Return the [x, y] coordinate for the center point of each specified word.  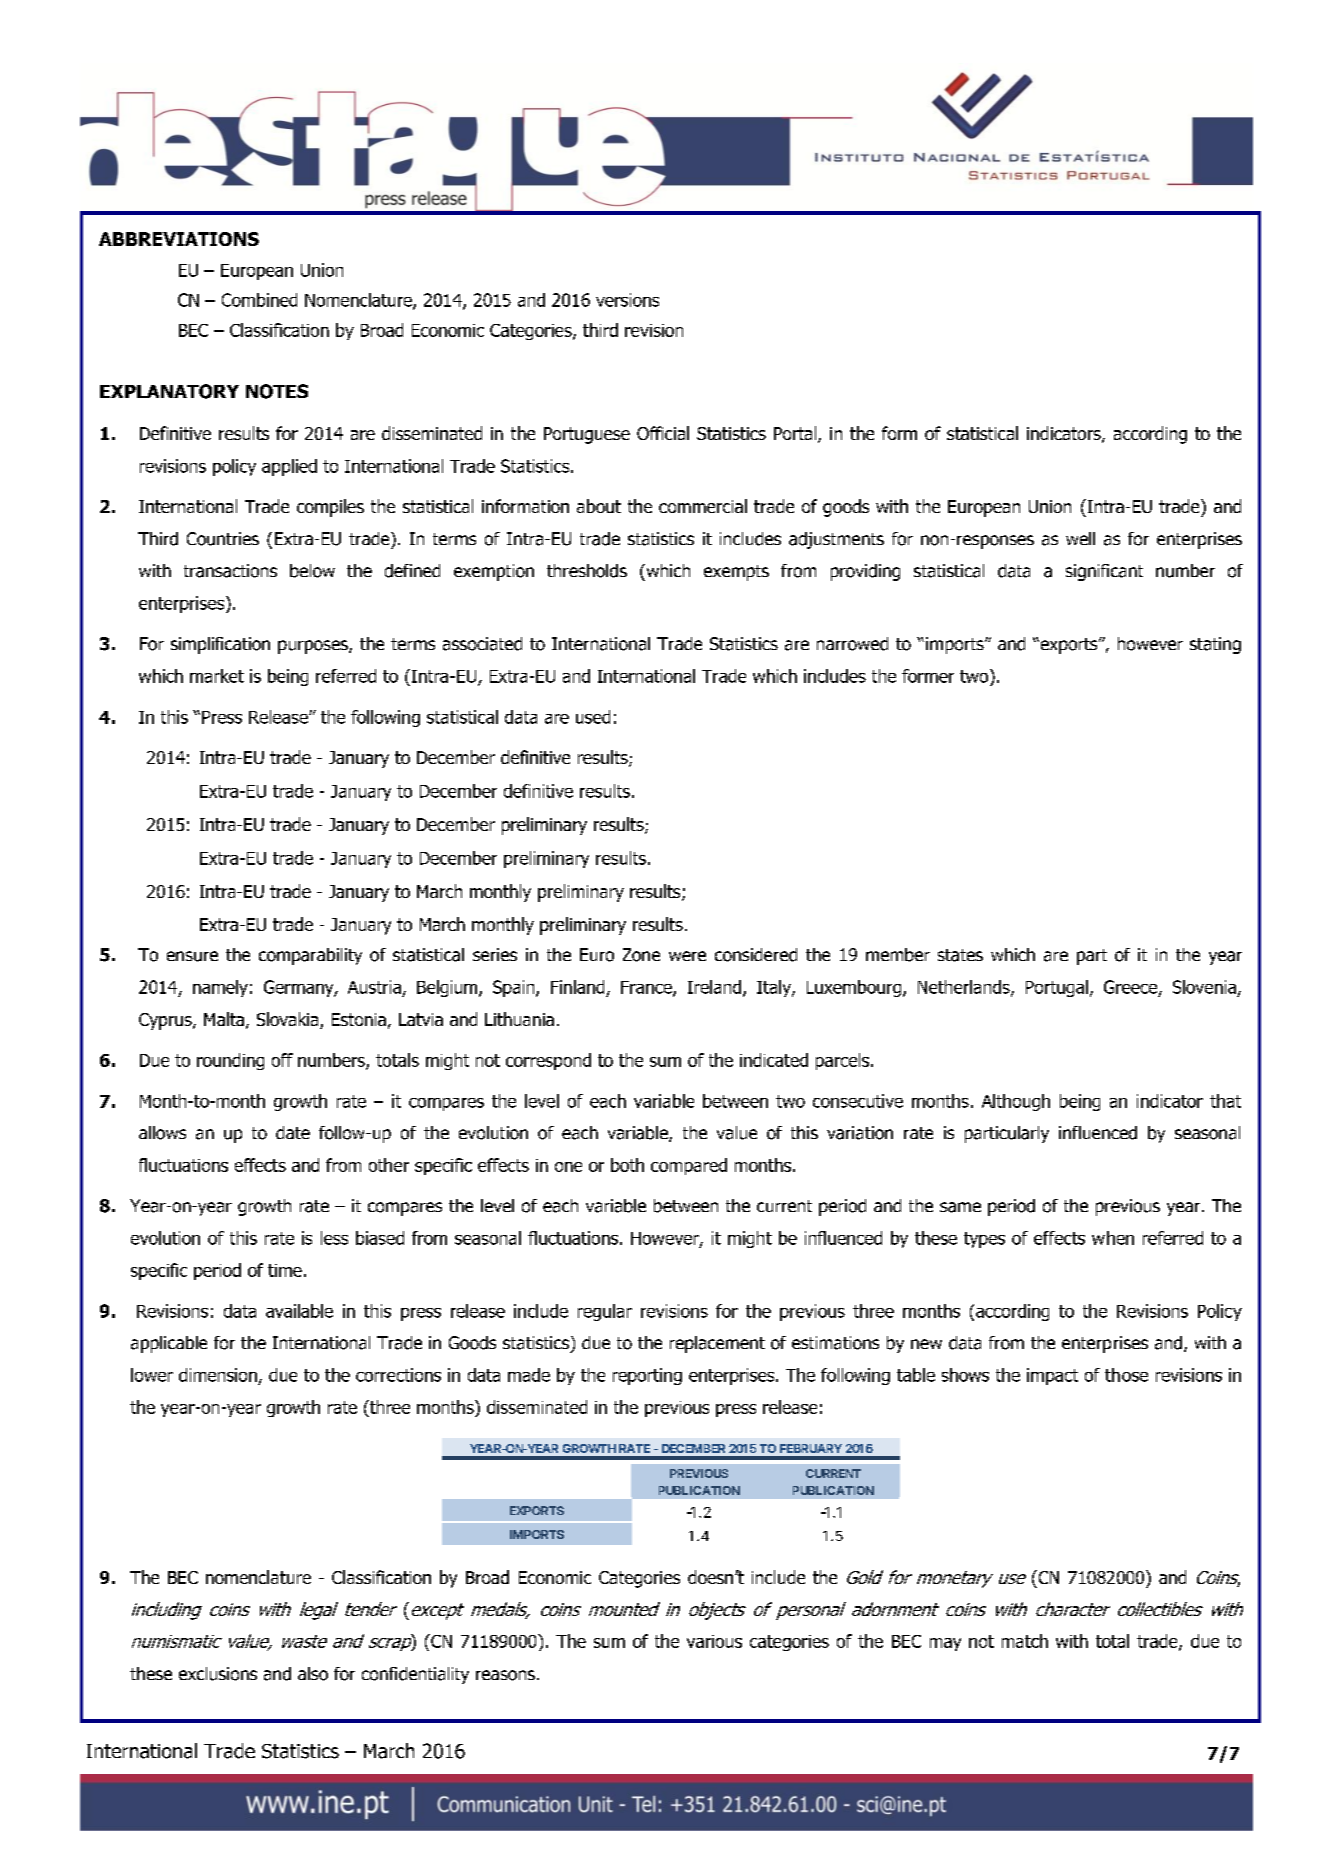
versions [627, 300]
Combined [259, 300]
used [593, 717]
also [313, 1674]
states [960, 955]
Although [1016, 1102]
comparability [310, 956]
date [293, 1132]
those [1126, 1375]
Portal [796, 434]
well [1080, 538]
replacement [717, 1344]
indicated [774, 1060]
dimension [218, 1375]
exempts [736, 573]
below [312, 571]
